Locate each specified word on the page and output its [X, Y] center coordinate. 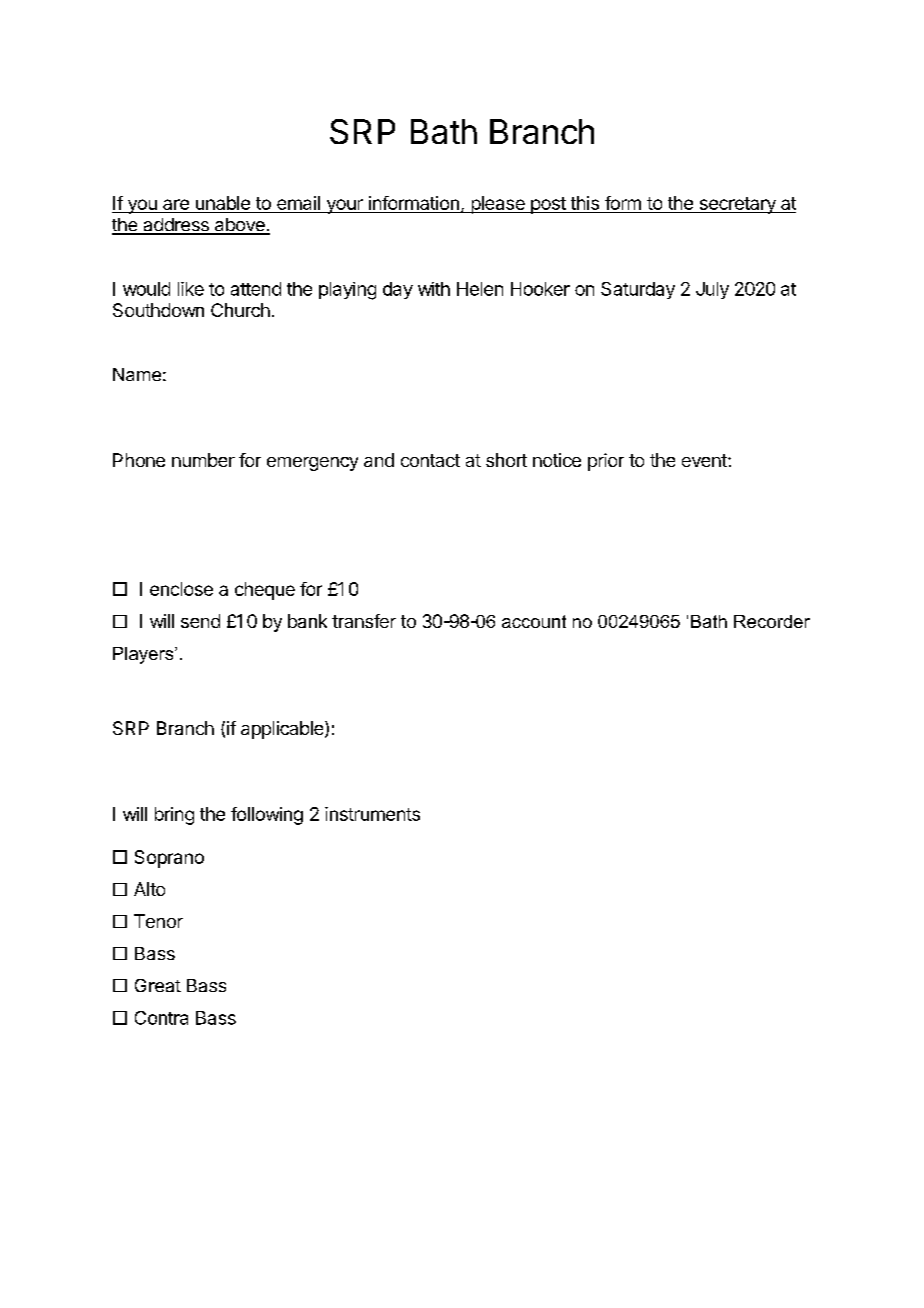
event [705, 460]
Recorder [772, 621]
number [203, 460]
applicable [283, 730]
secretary [737, 205]
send [200, 621]
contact [430, 460]
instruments [372, 814]
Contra [161, 1018]
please [498, 205]
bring [174, 816]
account [534, 621]
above [239, 226]
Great [158, 985]
